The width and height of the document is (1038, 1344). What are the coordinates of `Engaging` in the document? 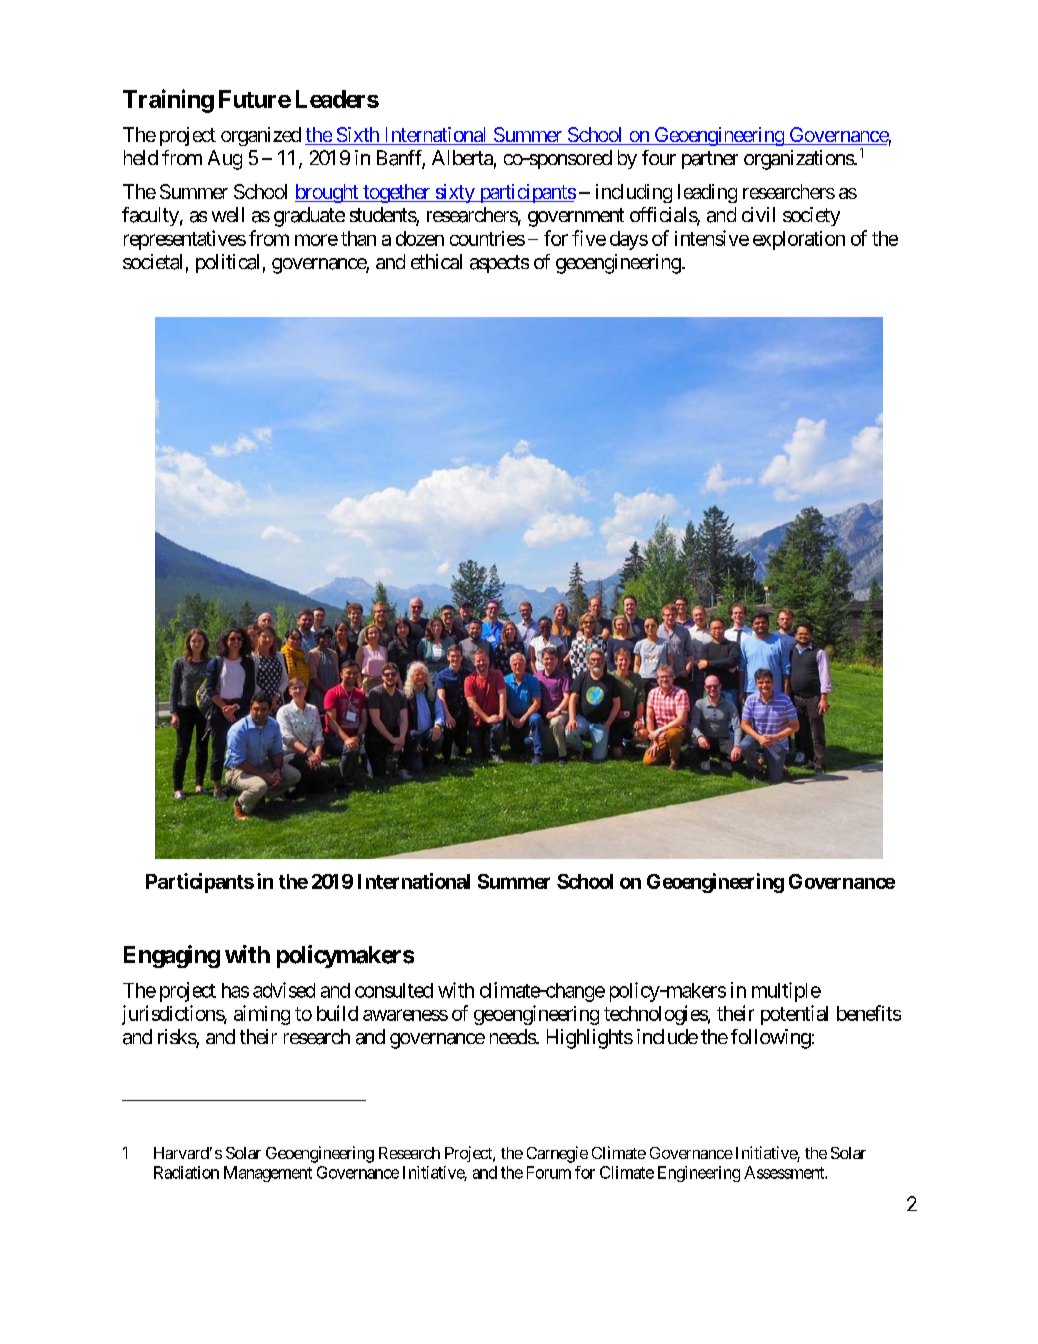 It's located at (172, 956).
